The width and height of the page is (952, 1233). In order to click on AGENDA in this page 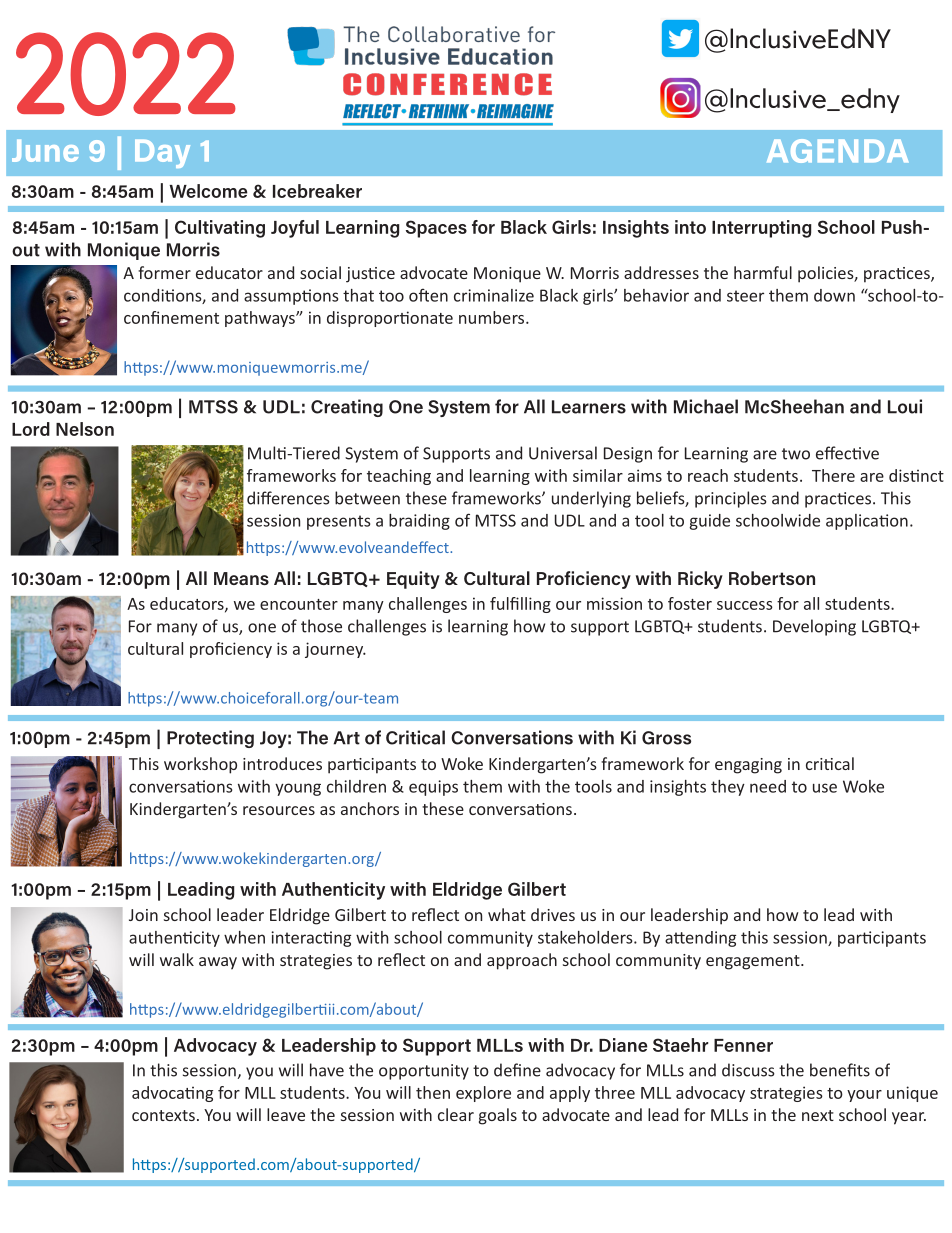, I will do `click(837, 151)`.
